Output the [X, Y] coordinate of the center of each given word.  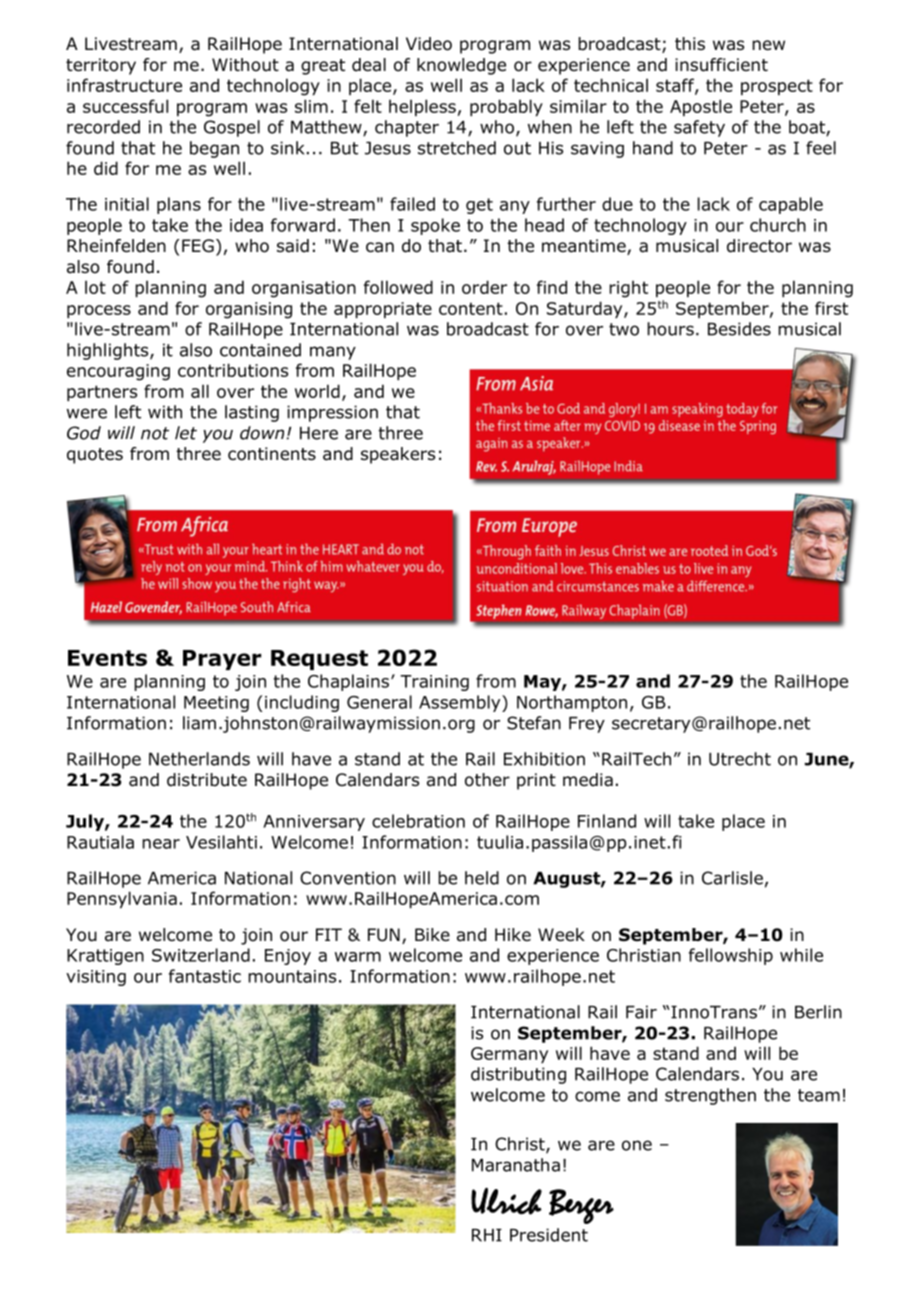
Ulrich [506, 1201]
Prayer [222, 660]
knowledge [461, 66]
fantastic [205, 976]
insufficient [721, 65]
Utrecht [740, 759]
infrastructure [124, 85]
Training [434, 683]
